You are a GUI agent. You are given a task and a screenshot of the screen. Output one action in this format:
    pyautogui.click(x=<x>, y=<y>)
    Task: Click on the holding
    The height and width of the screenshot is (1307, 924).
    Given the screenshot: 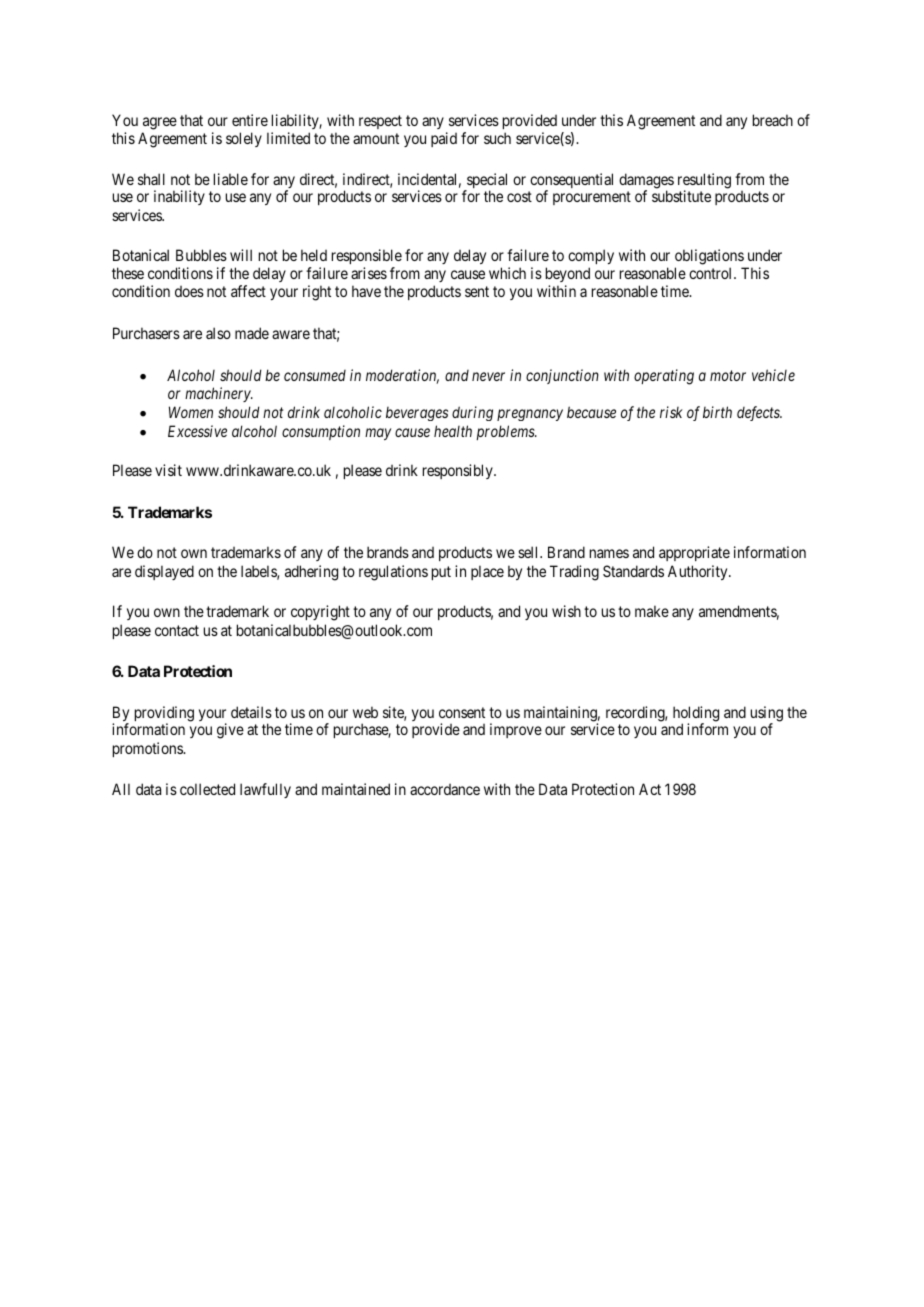 What is the action you would take?
    pyautogui.click(x=696, y=715)
